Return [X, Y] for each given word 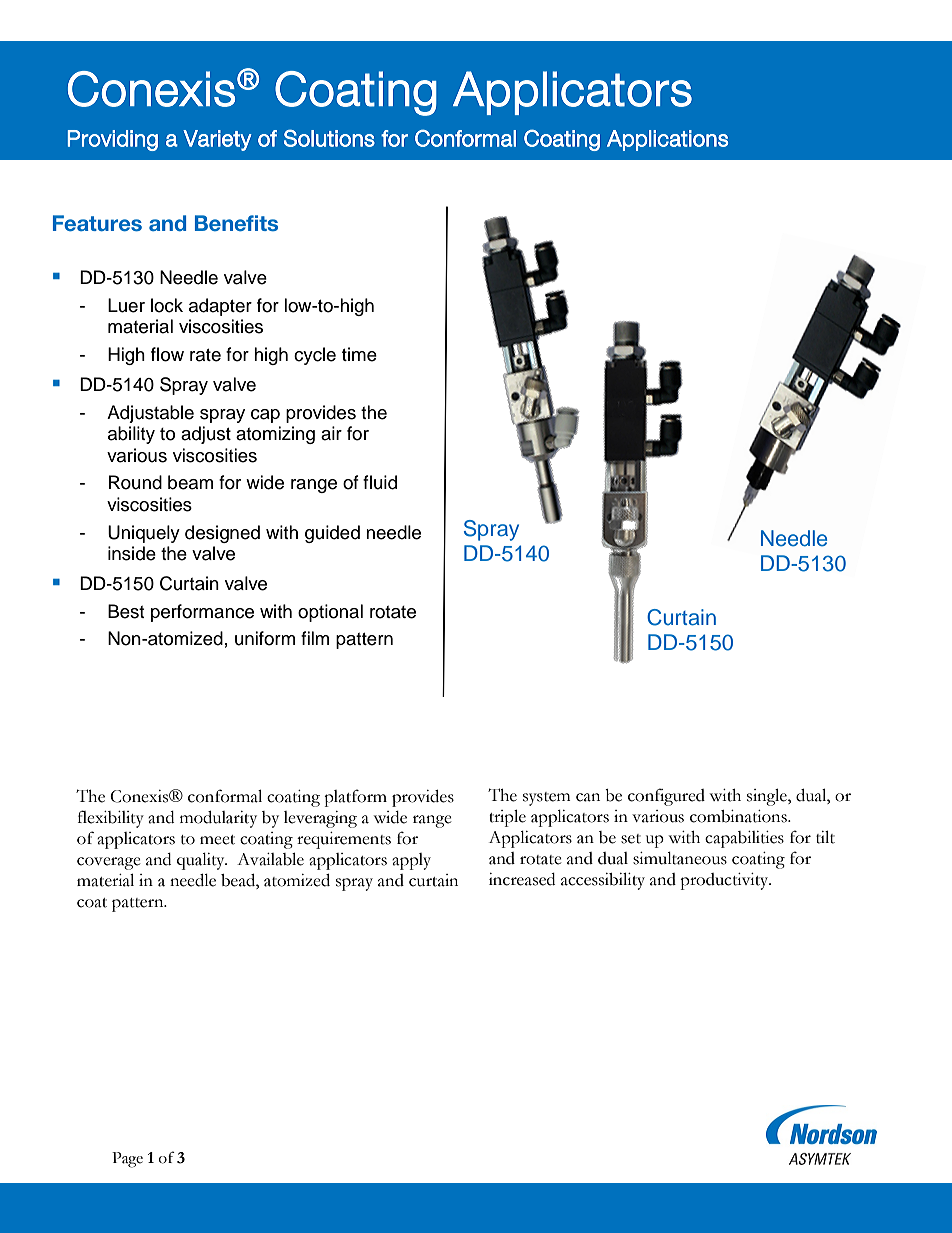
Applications [667, 140]
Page [127, 1160]
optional [330, 613]
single [768, 797]
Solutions [329, 138]
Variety [217, 140]
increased [522, 879]
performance [202, 613]
